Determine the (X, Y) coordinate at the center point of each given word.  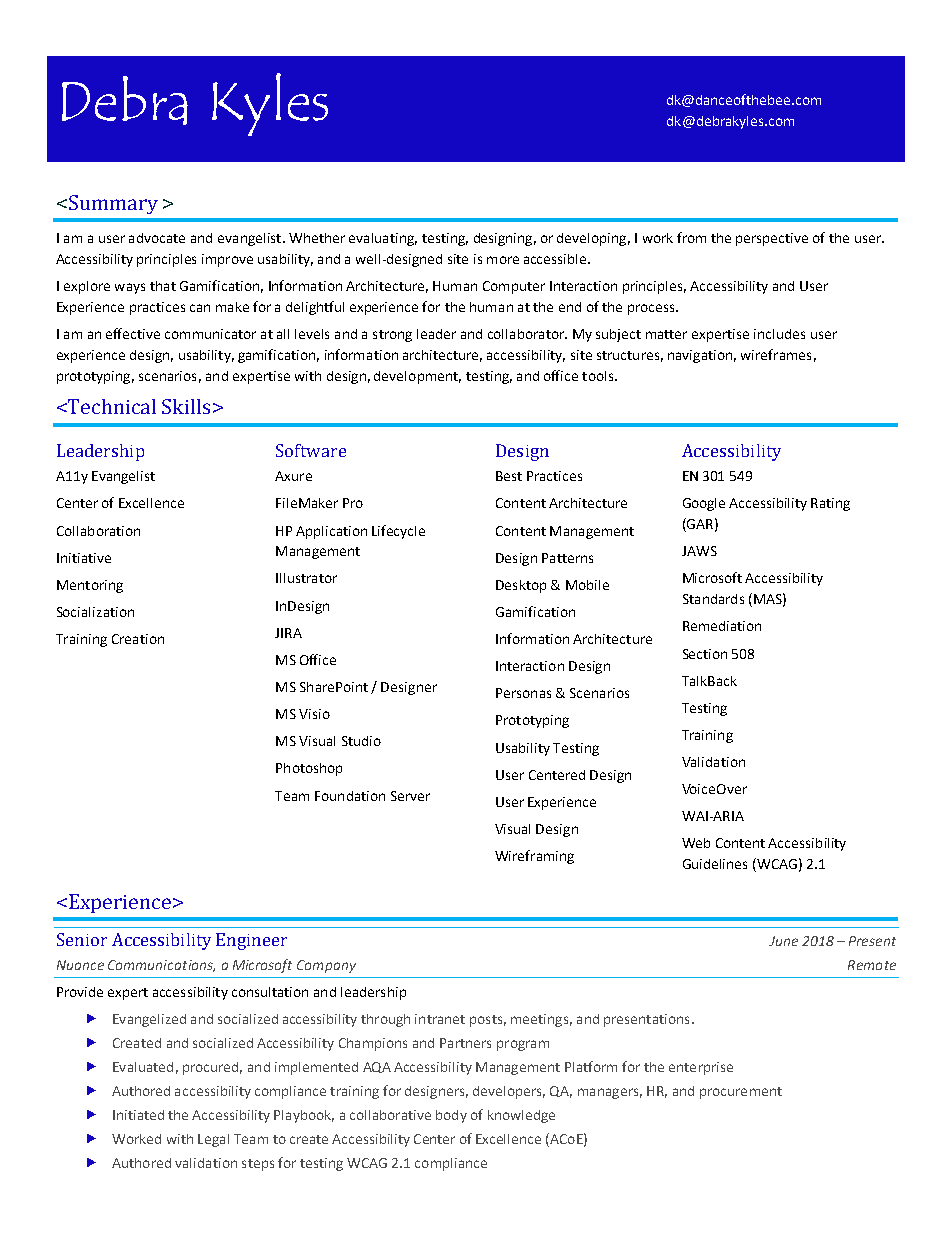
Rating (830, 504)
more (503, 260)
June (783, 941)
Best (509, 476)
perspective (772, 239)
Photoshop (309, 769)
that (163, 286)
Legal (213, 1140)
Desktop (521, 586)
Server (410, 796)
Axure (293, 476)
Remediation (722, 626)
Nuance (80, 965)
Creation (138, 639)
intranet (440, 1019)
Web (696, 843)
